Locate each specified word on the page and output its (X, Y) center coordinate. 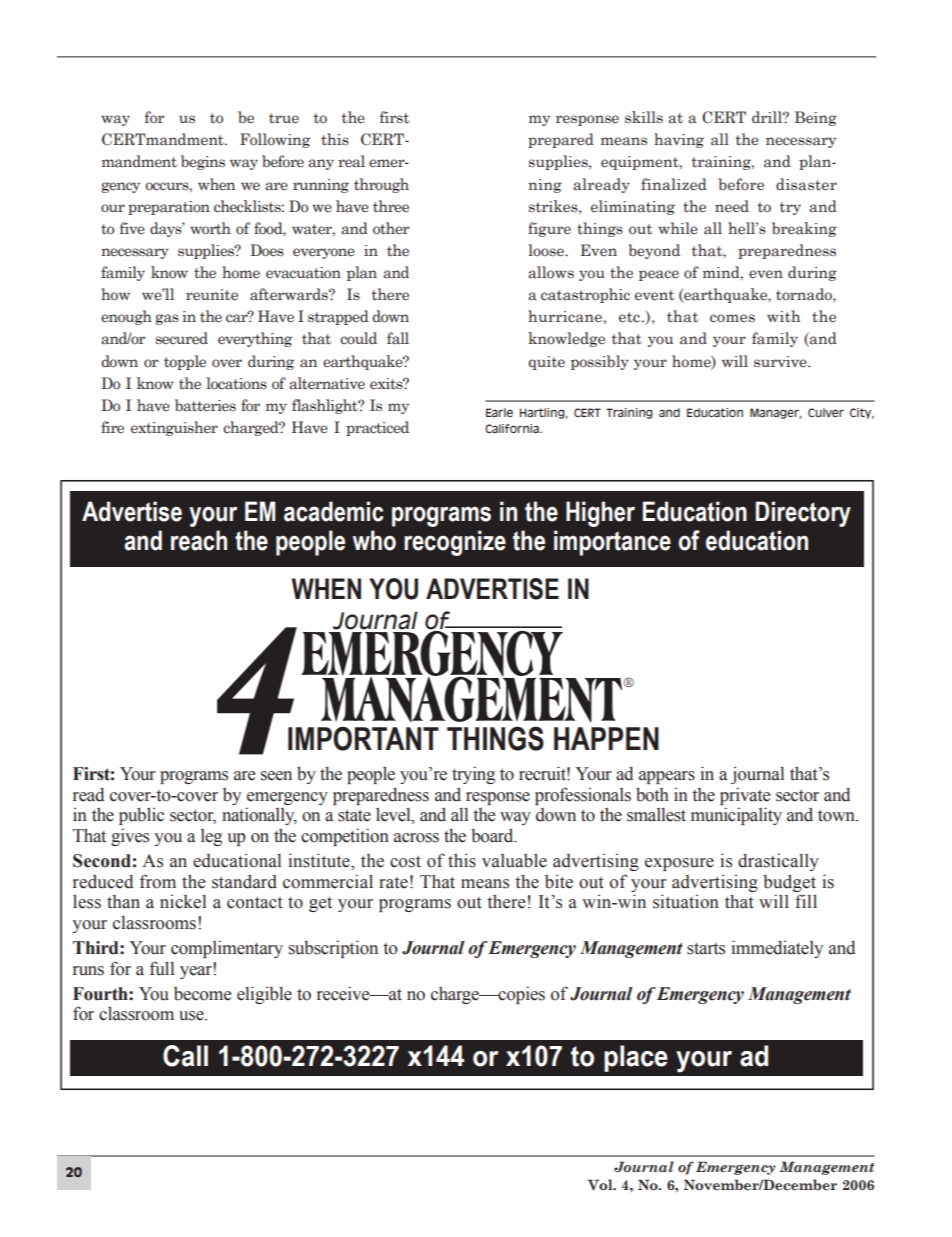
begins (203, 162)
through (381, 185)
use (192, 1016)
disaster (806, 184)
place (636, 1058)
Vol (601, 1184)
